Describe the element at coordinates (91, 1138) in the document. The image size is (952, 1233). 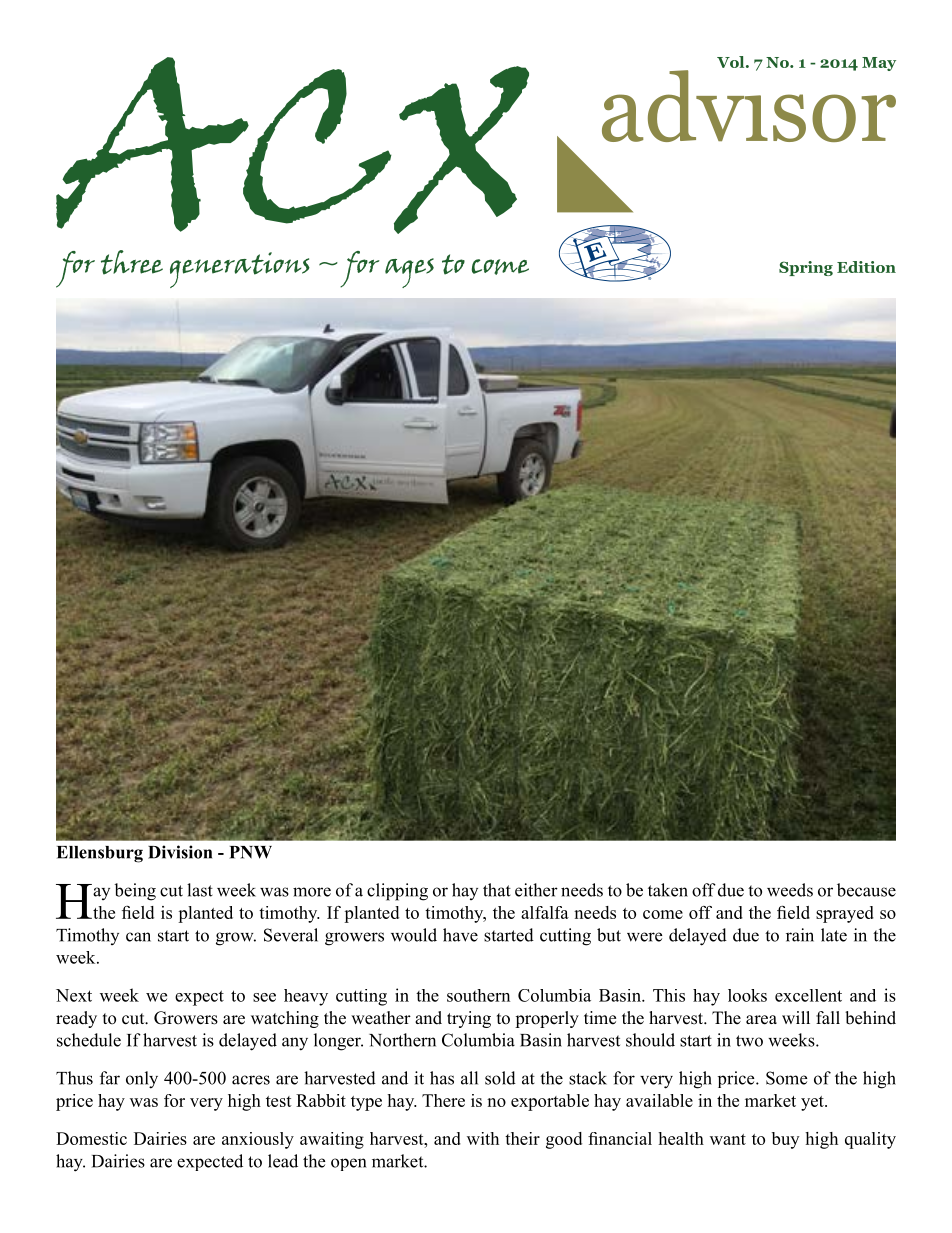
I see `Domestic` at that location.
